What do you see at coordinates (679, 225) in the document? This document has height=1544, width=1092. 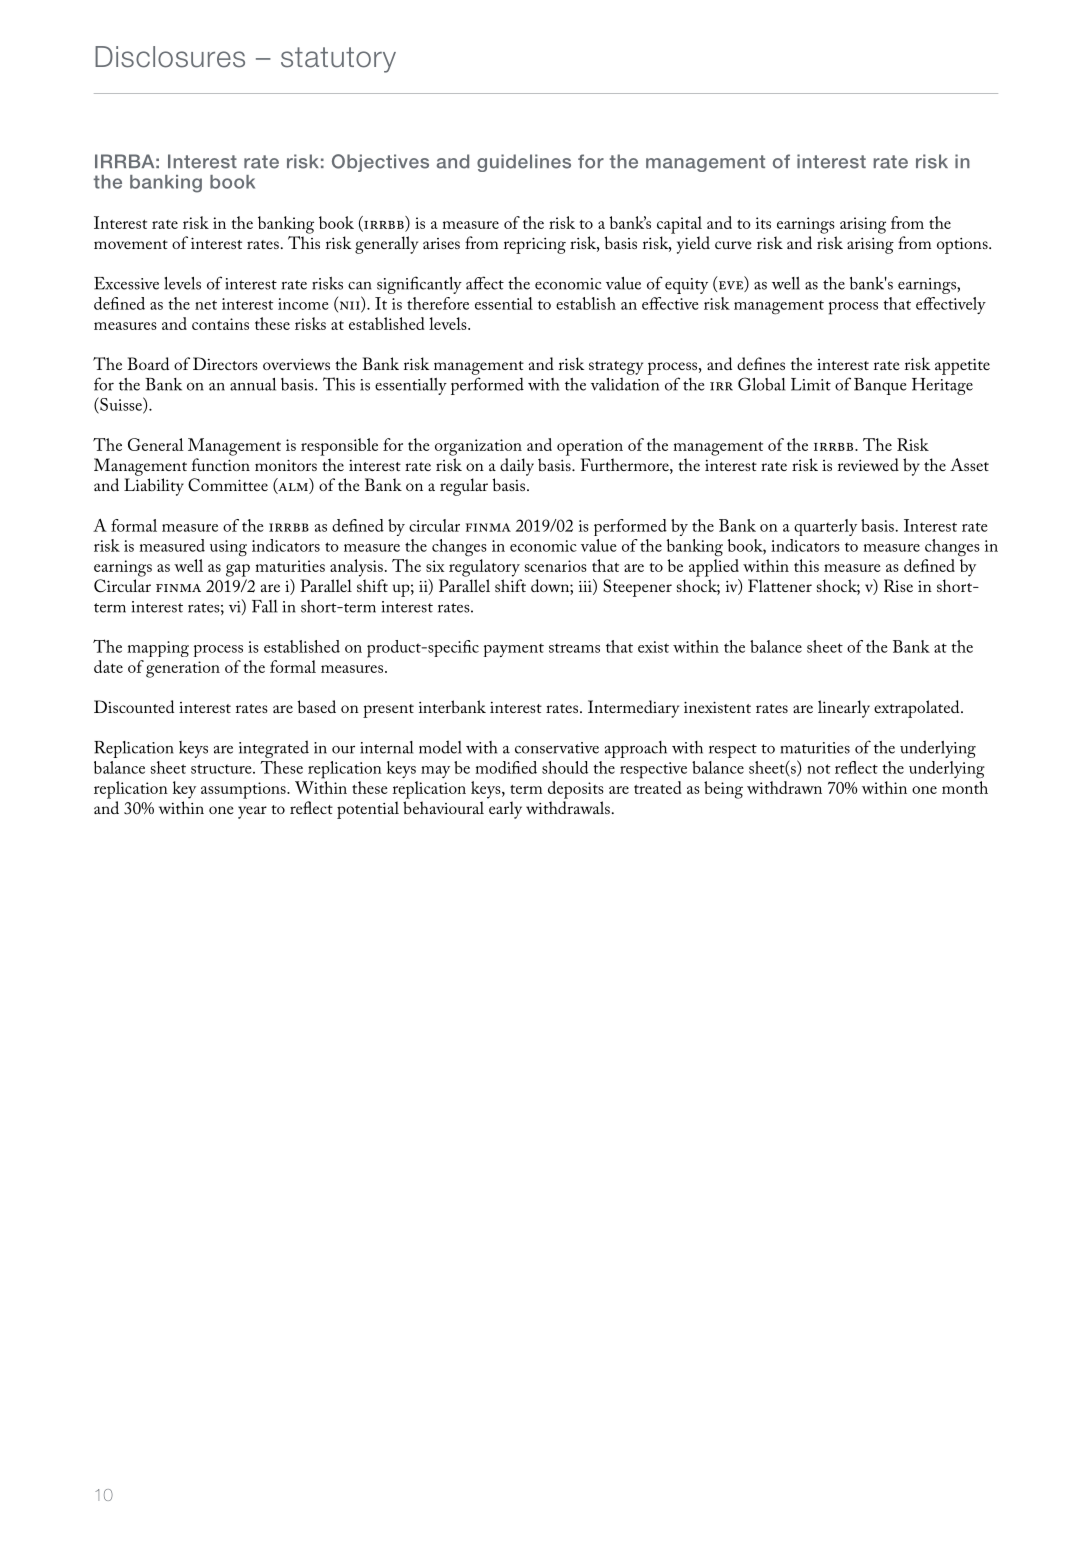 I see `capital` at bounding box center [679, 225].
